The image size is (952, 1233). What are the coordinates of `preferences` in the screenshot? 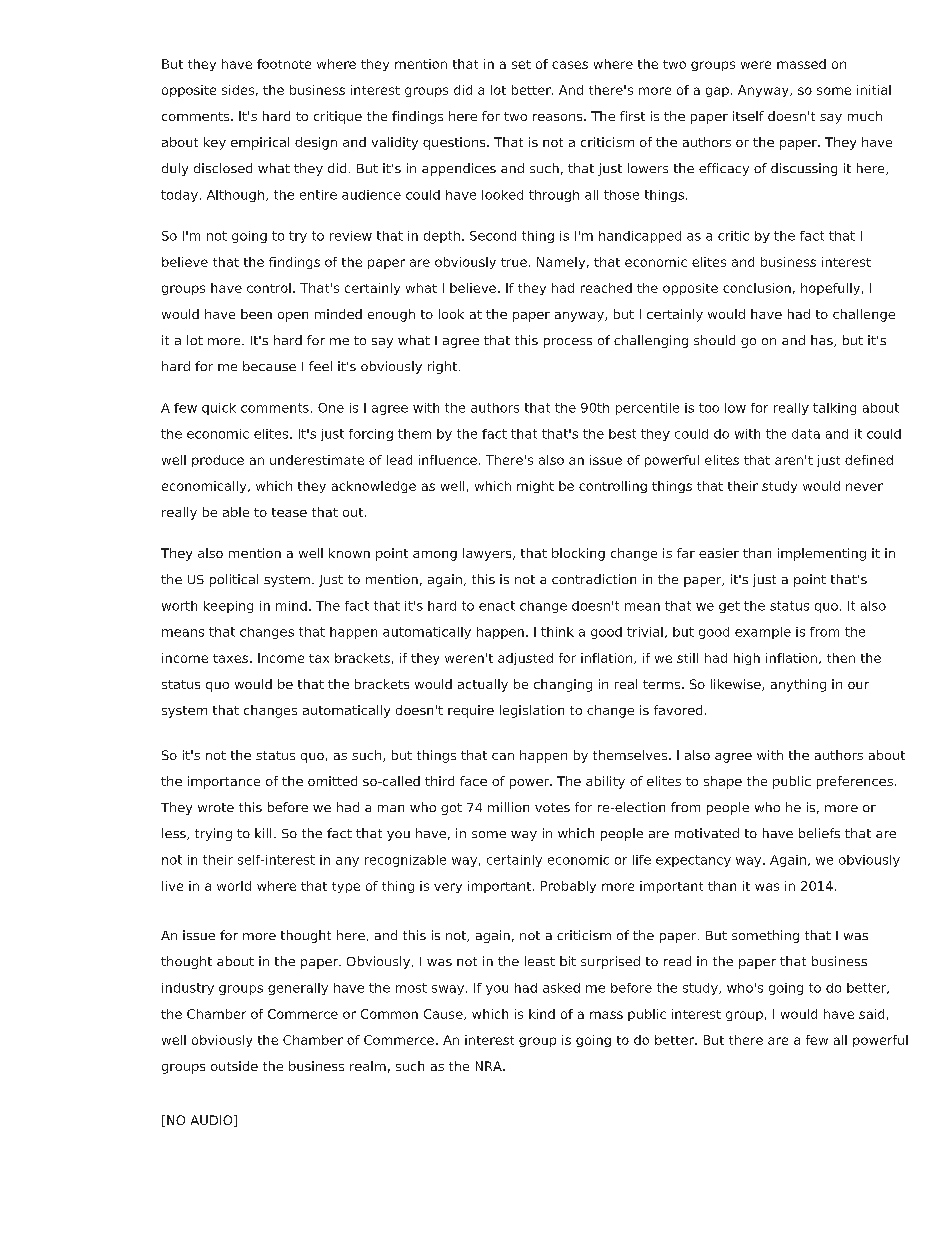 It's located at (855, 782).
